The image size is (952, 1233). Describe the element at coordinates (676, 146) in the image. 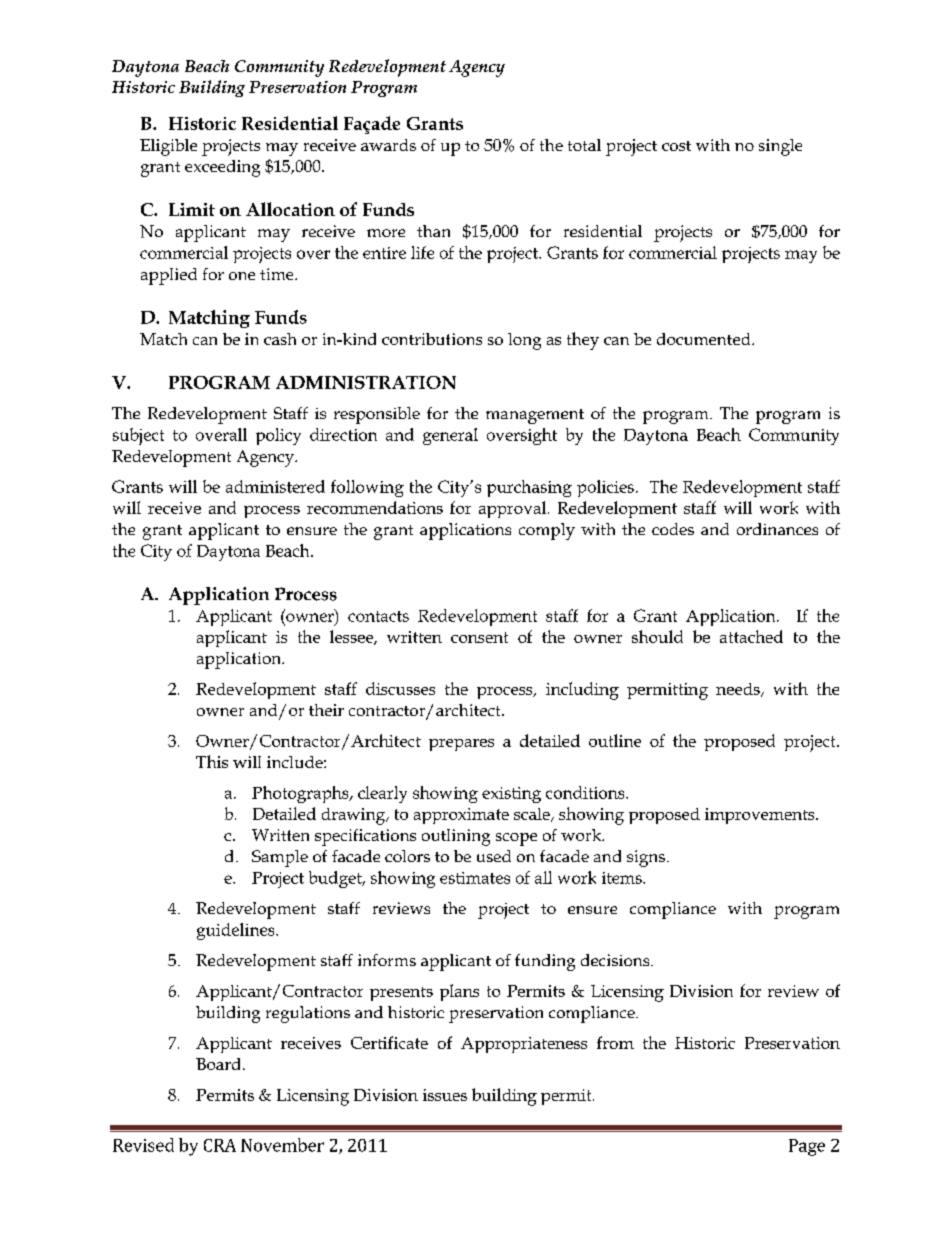

I see `cost` at that location.
